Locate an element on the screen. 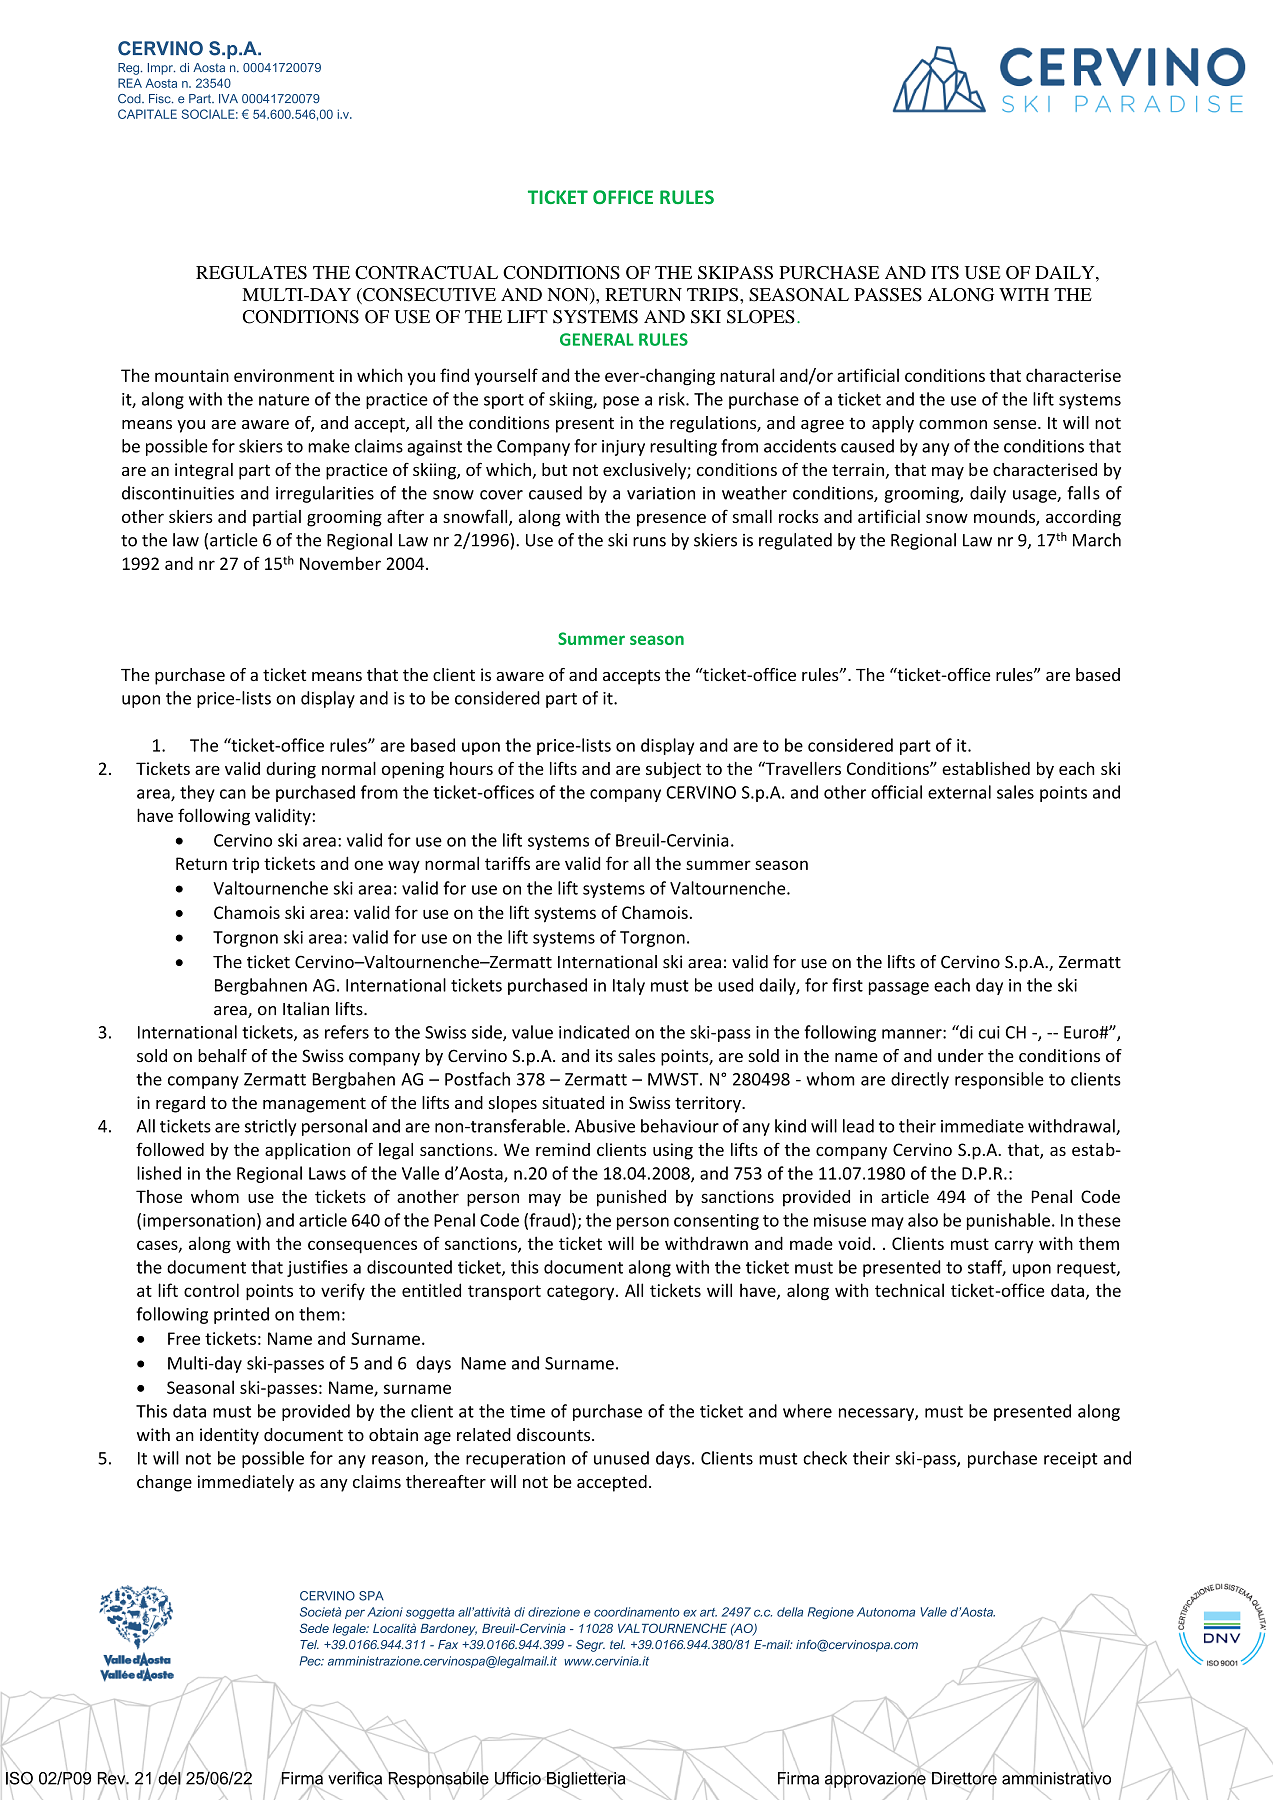  IVA is located at coordinates (228, 98).
